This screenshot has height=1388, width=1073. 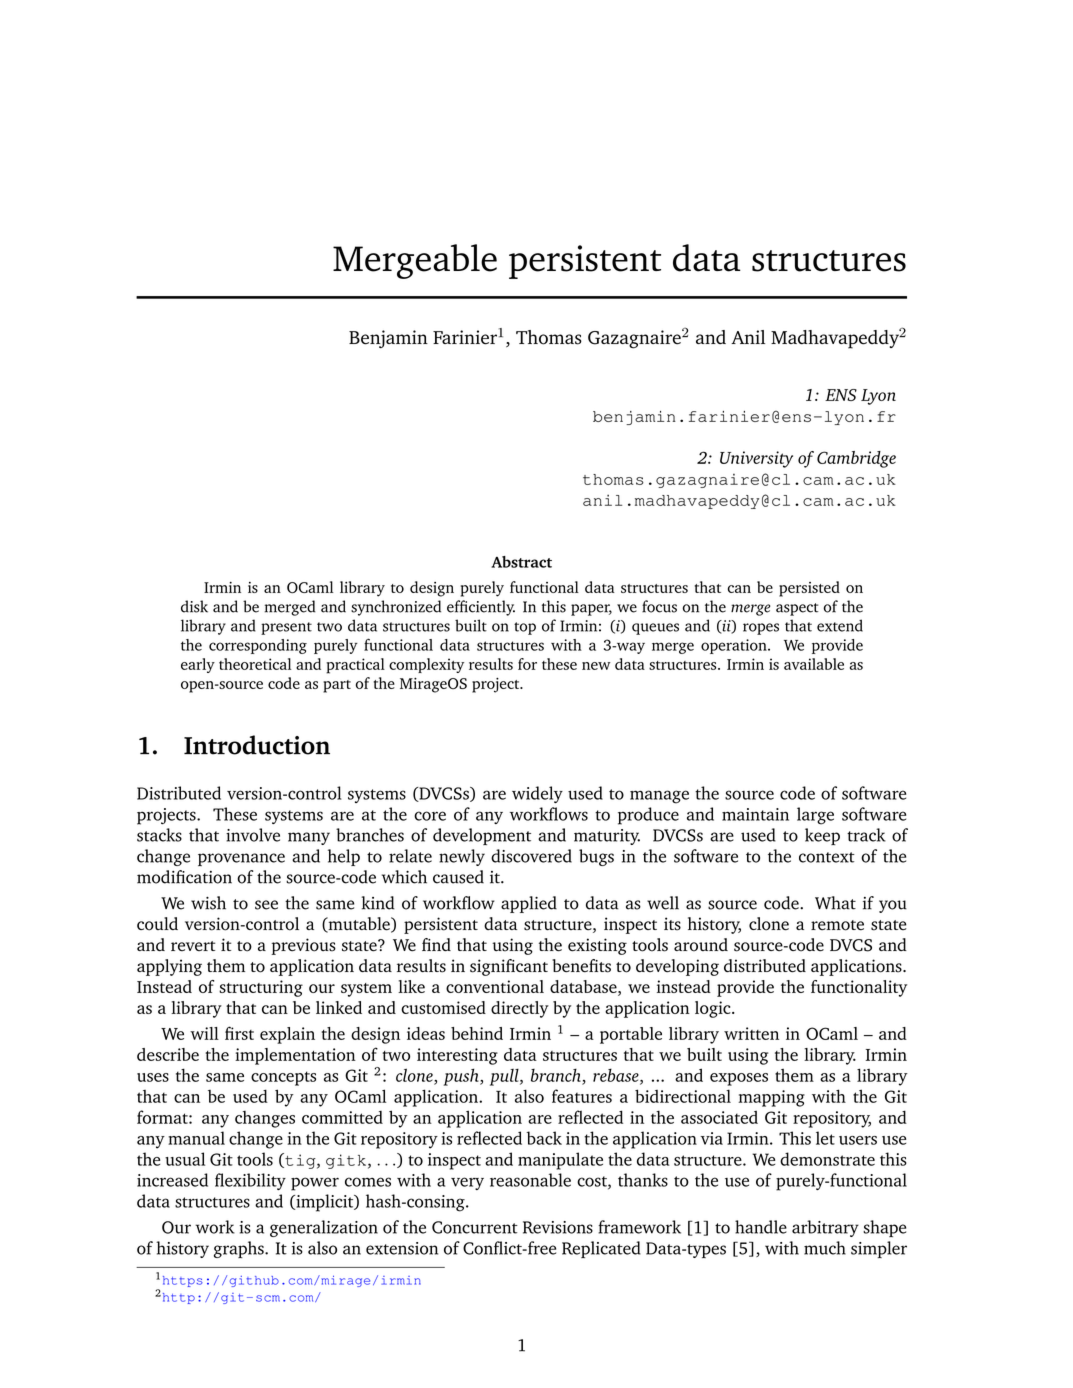 I want to click on disk, so click(x=194, y=606).
